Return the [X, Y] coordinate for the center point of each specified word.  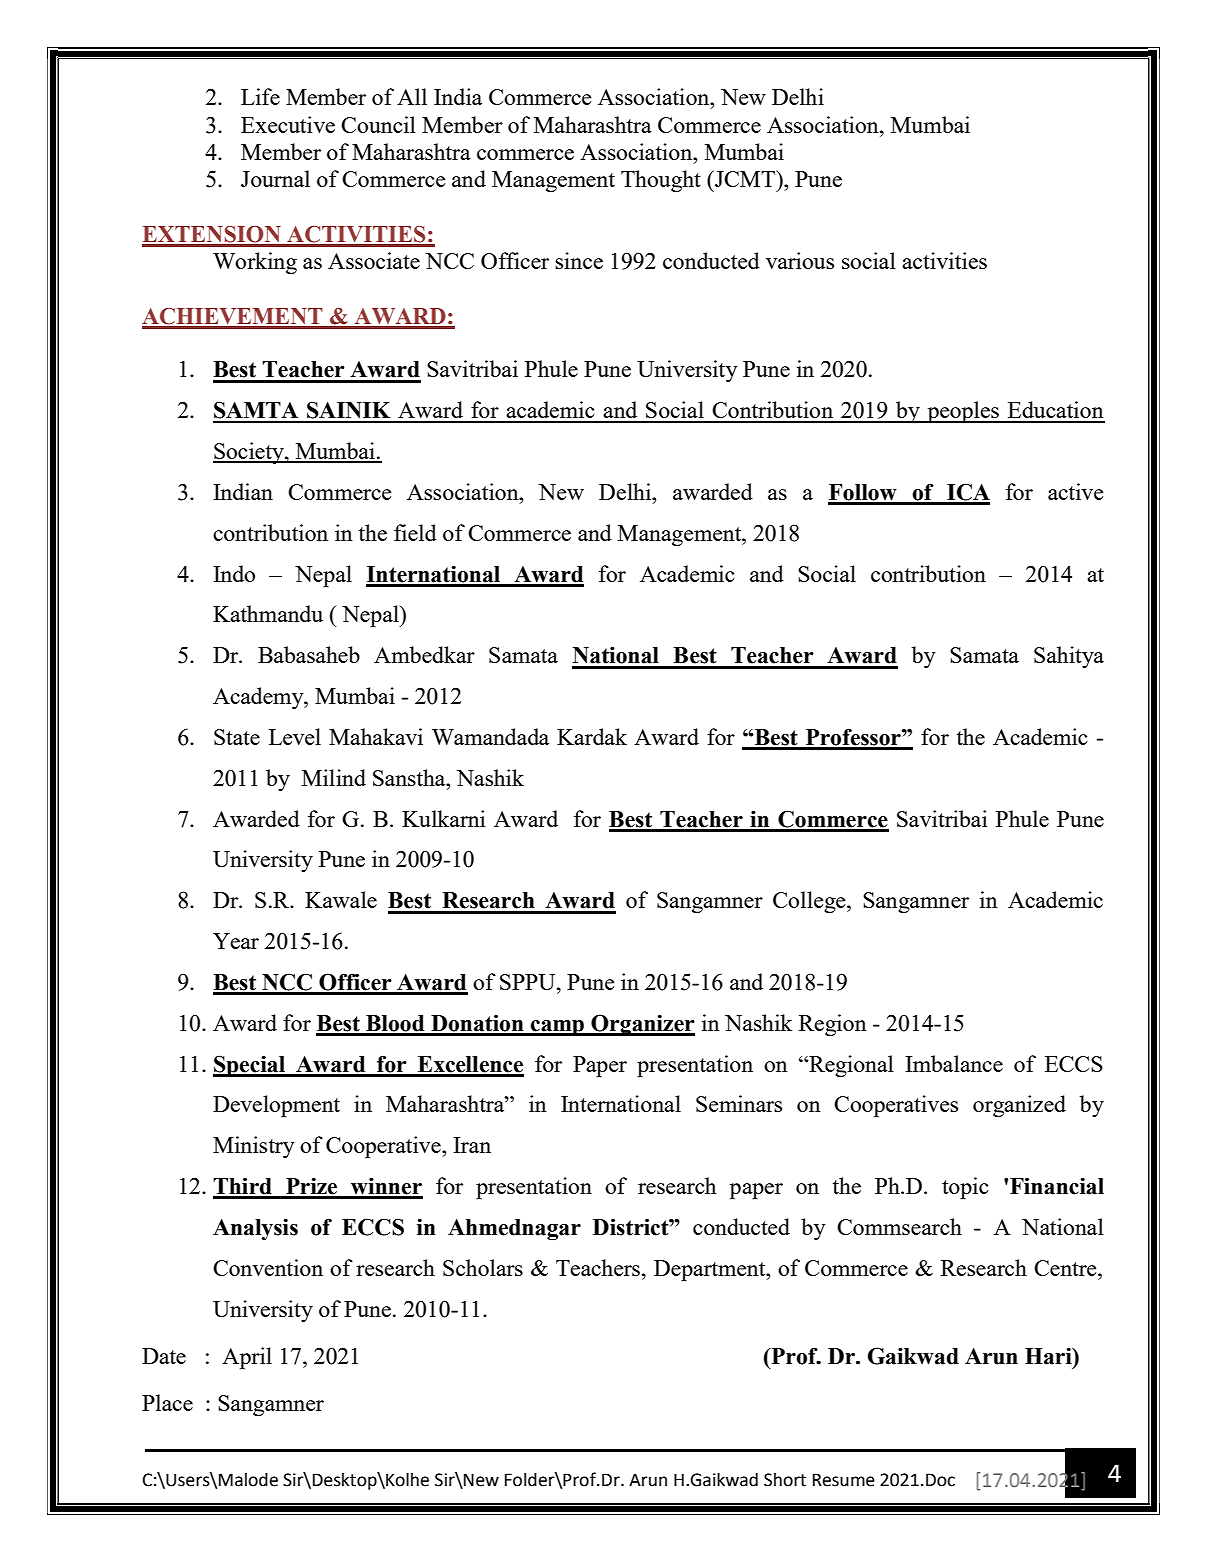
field [415, 532]
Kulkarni [443, 818]
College [810, 902]
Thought [661, 181]
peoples [963, 412]
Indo [234, 573]
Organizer [642, 1025]
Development [276, 1106]
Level [295, 736]
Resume [844, 1480]
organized [1019, 1106]
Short [785, 1480]
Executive [288, 124]
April [247, 1358]
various [800, 260]
